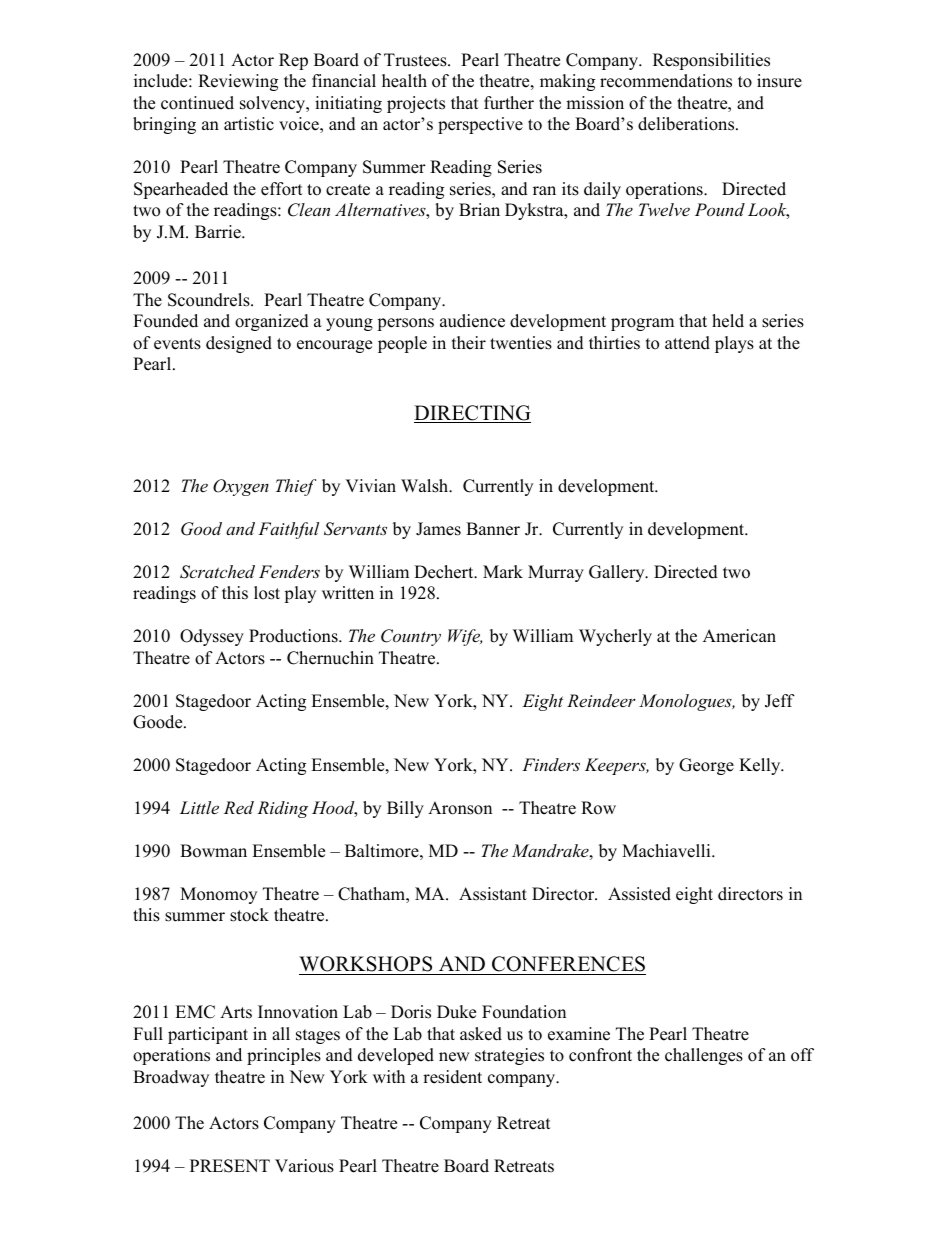 The height and width of the image is (1233, 952). Describe the element at coordinates (472, 414) in the image. I see `DIRECTING` at that location.
